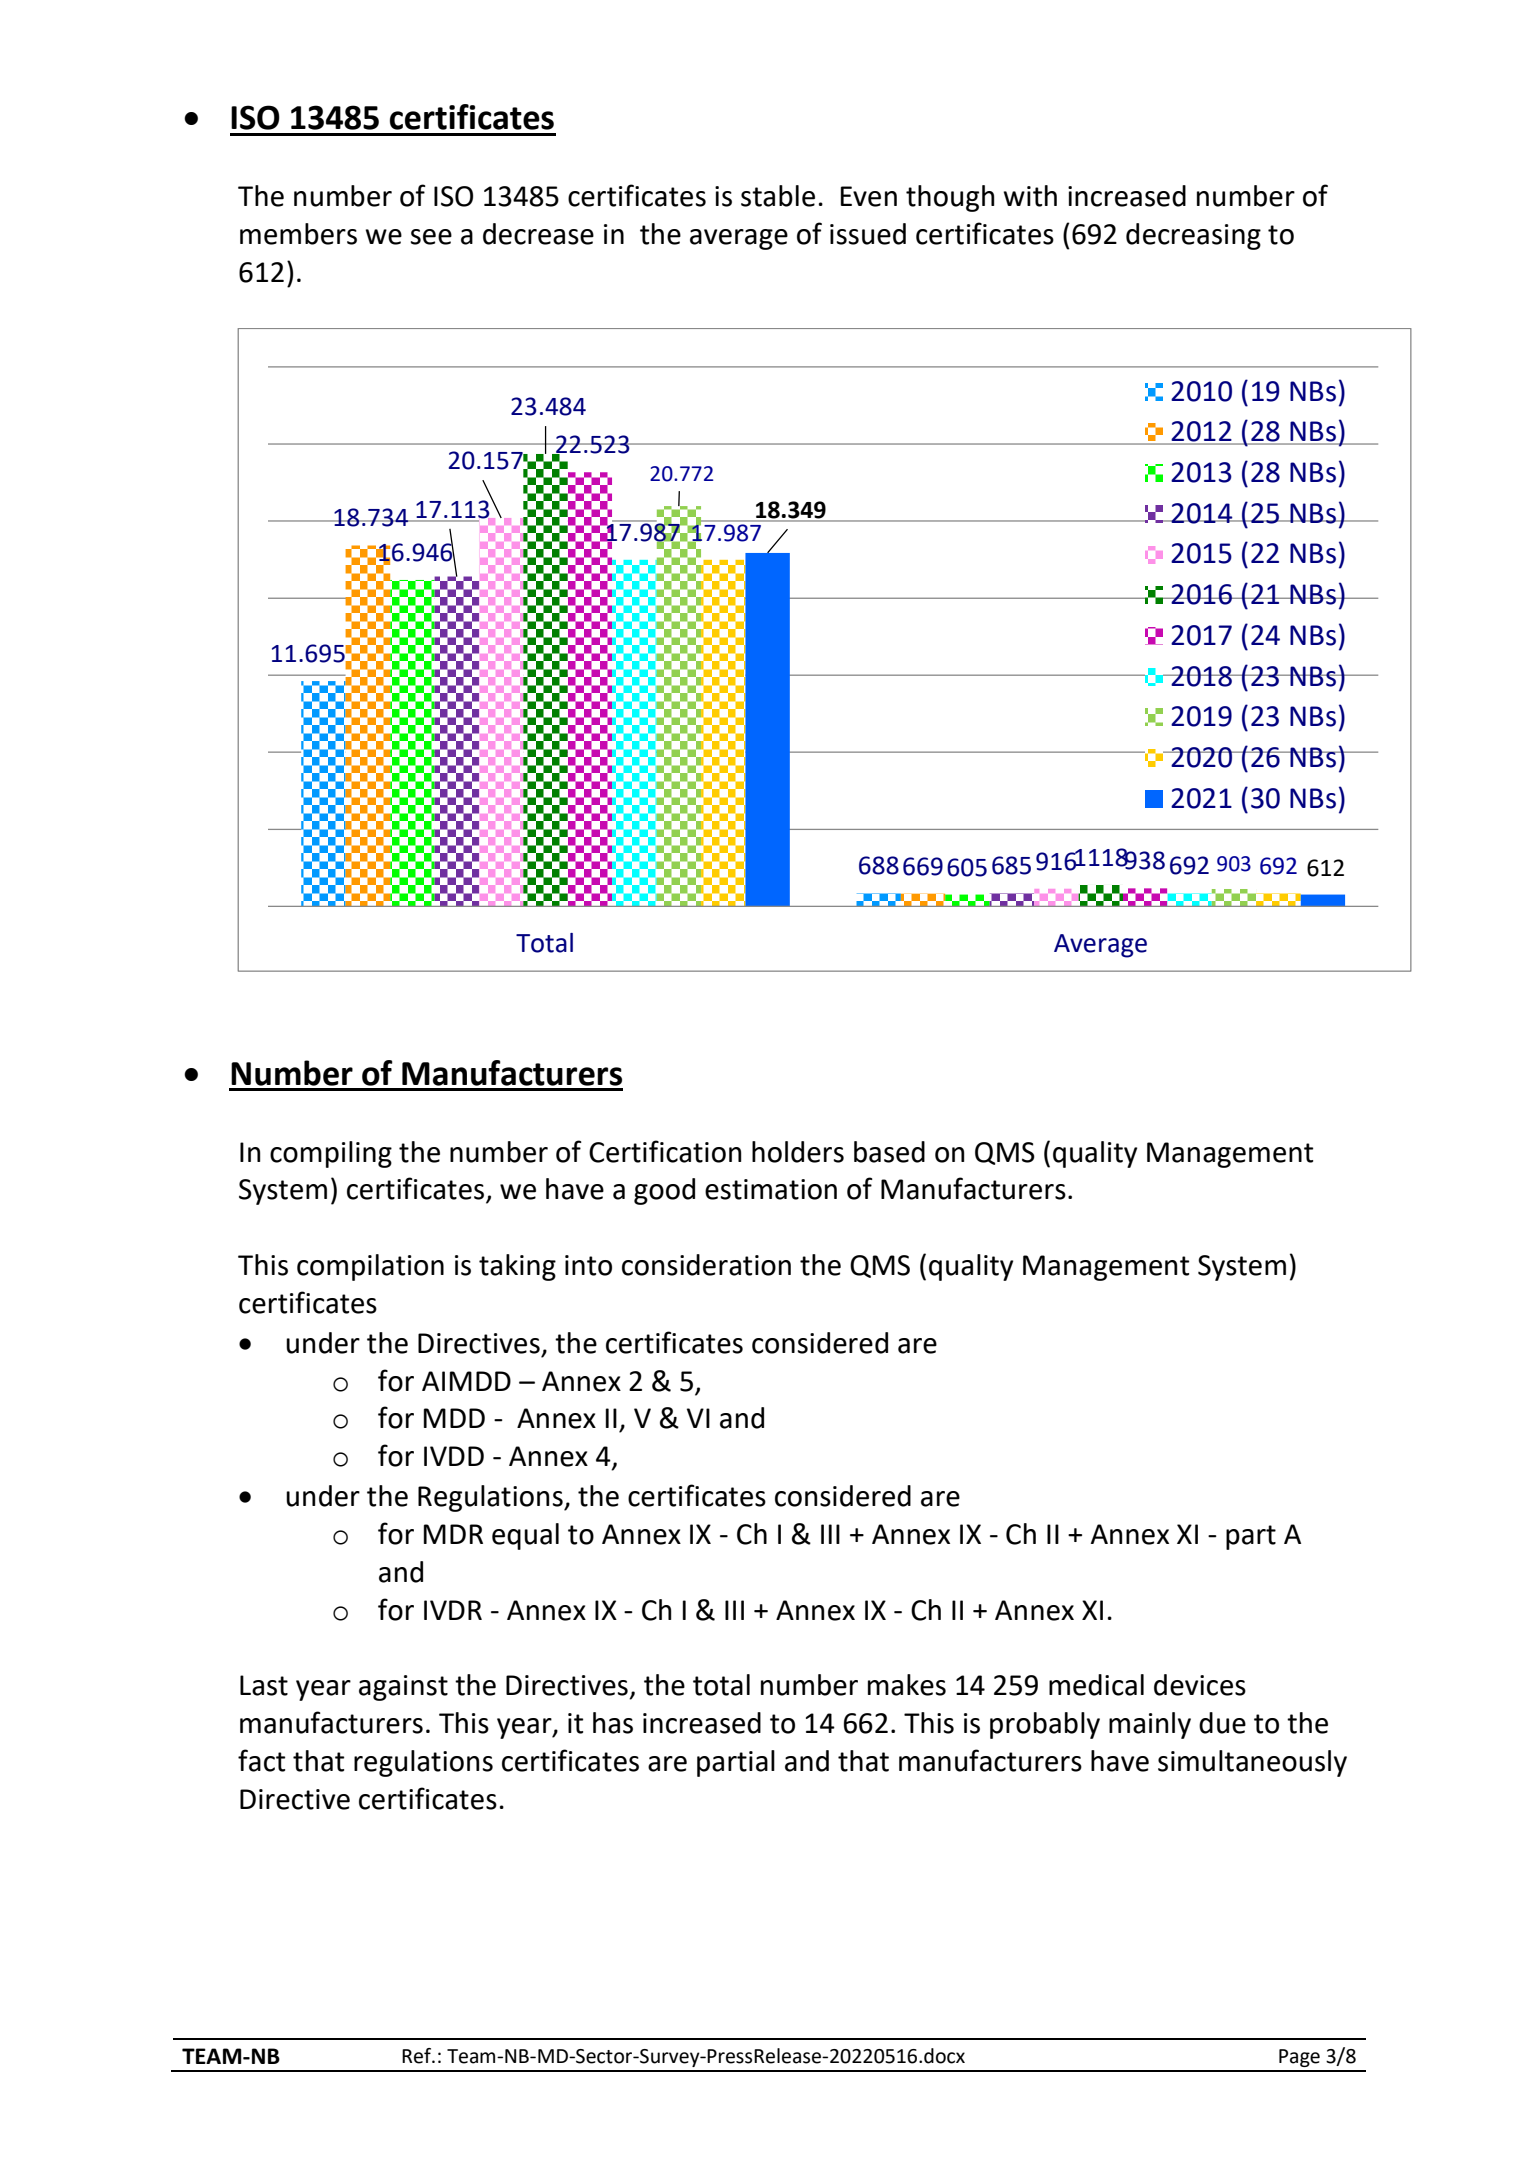  What do you see at coordinates (889, 1152) in the image?
I see `based` at bounding box center [889, 1152].
